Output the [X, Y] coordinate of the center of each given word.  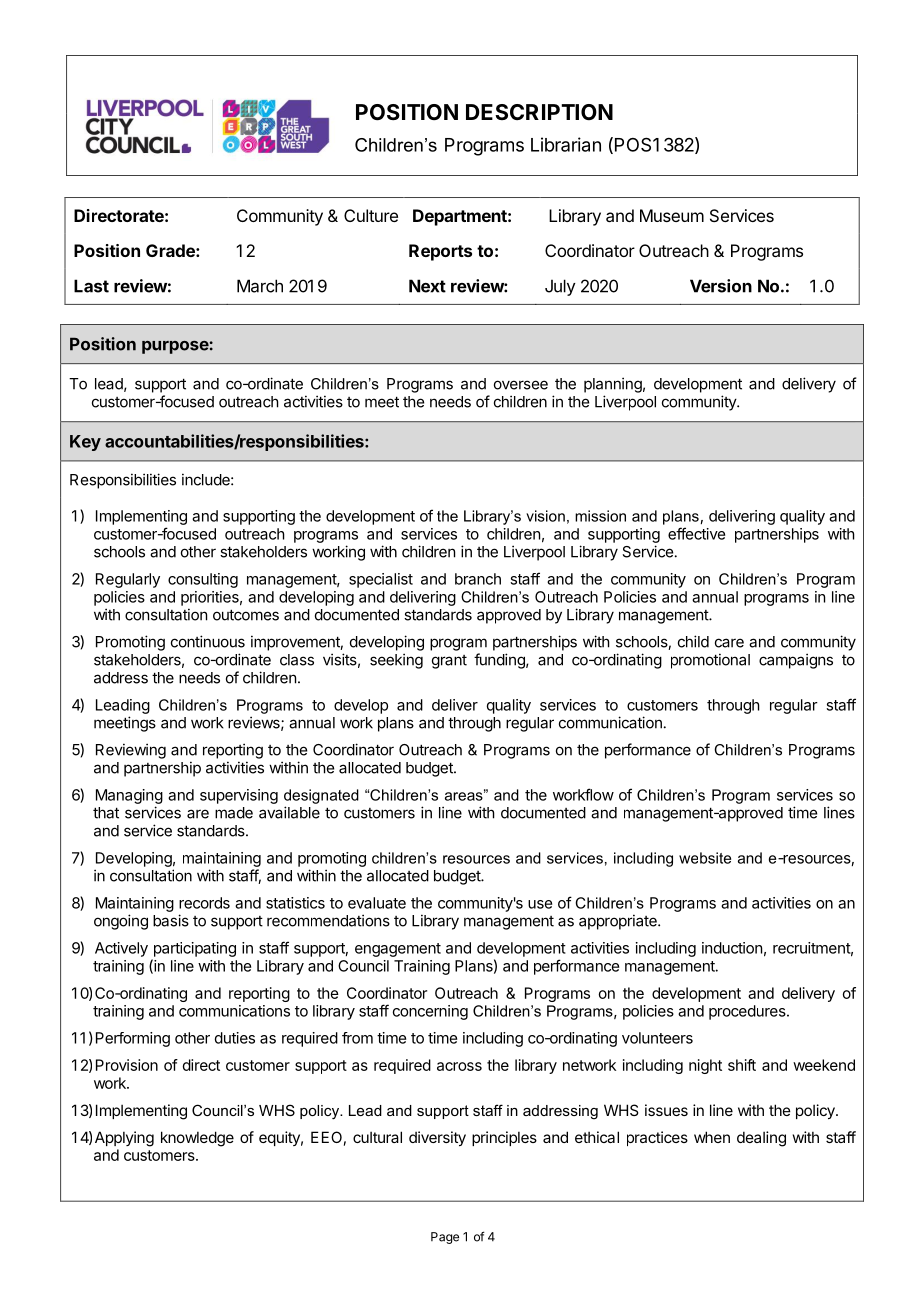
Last [91, 286]
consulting [203, 580]
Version [721, 286]
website [705, 858]
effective [696, 533]
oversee [521, 385]
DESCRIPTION [539, 112]
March [260, 286]
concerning [430, 1012]
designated [321, 796]
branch [478, 579]
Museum [672, 215]
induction [732, 948]
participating [195, 949]
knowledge [197, 1139]
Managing [129, 796]
